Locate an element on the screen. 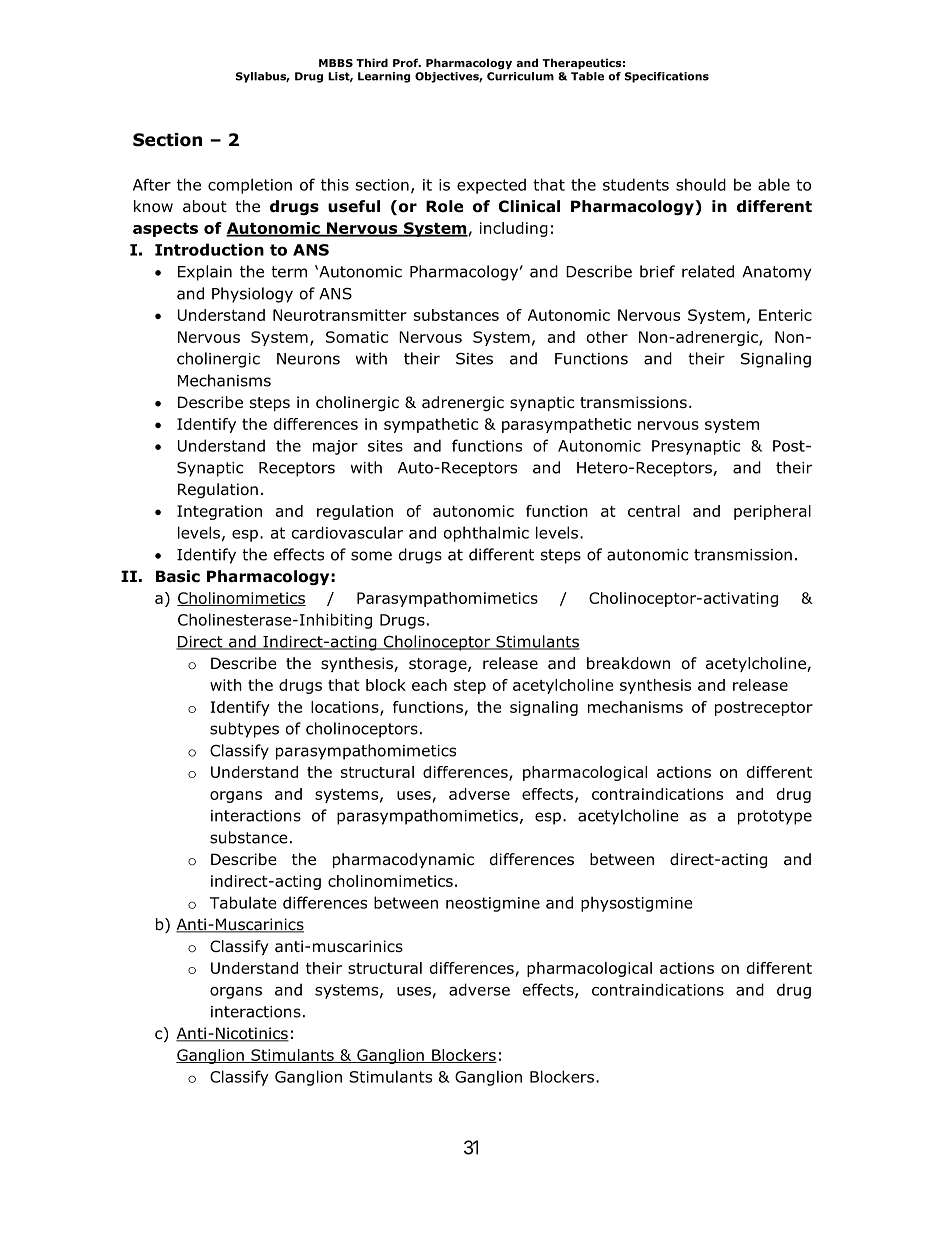 The image size is (952, 1233). Specifications is located at coordinates (667, 77).
